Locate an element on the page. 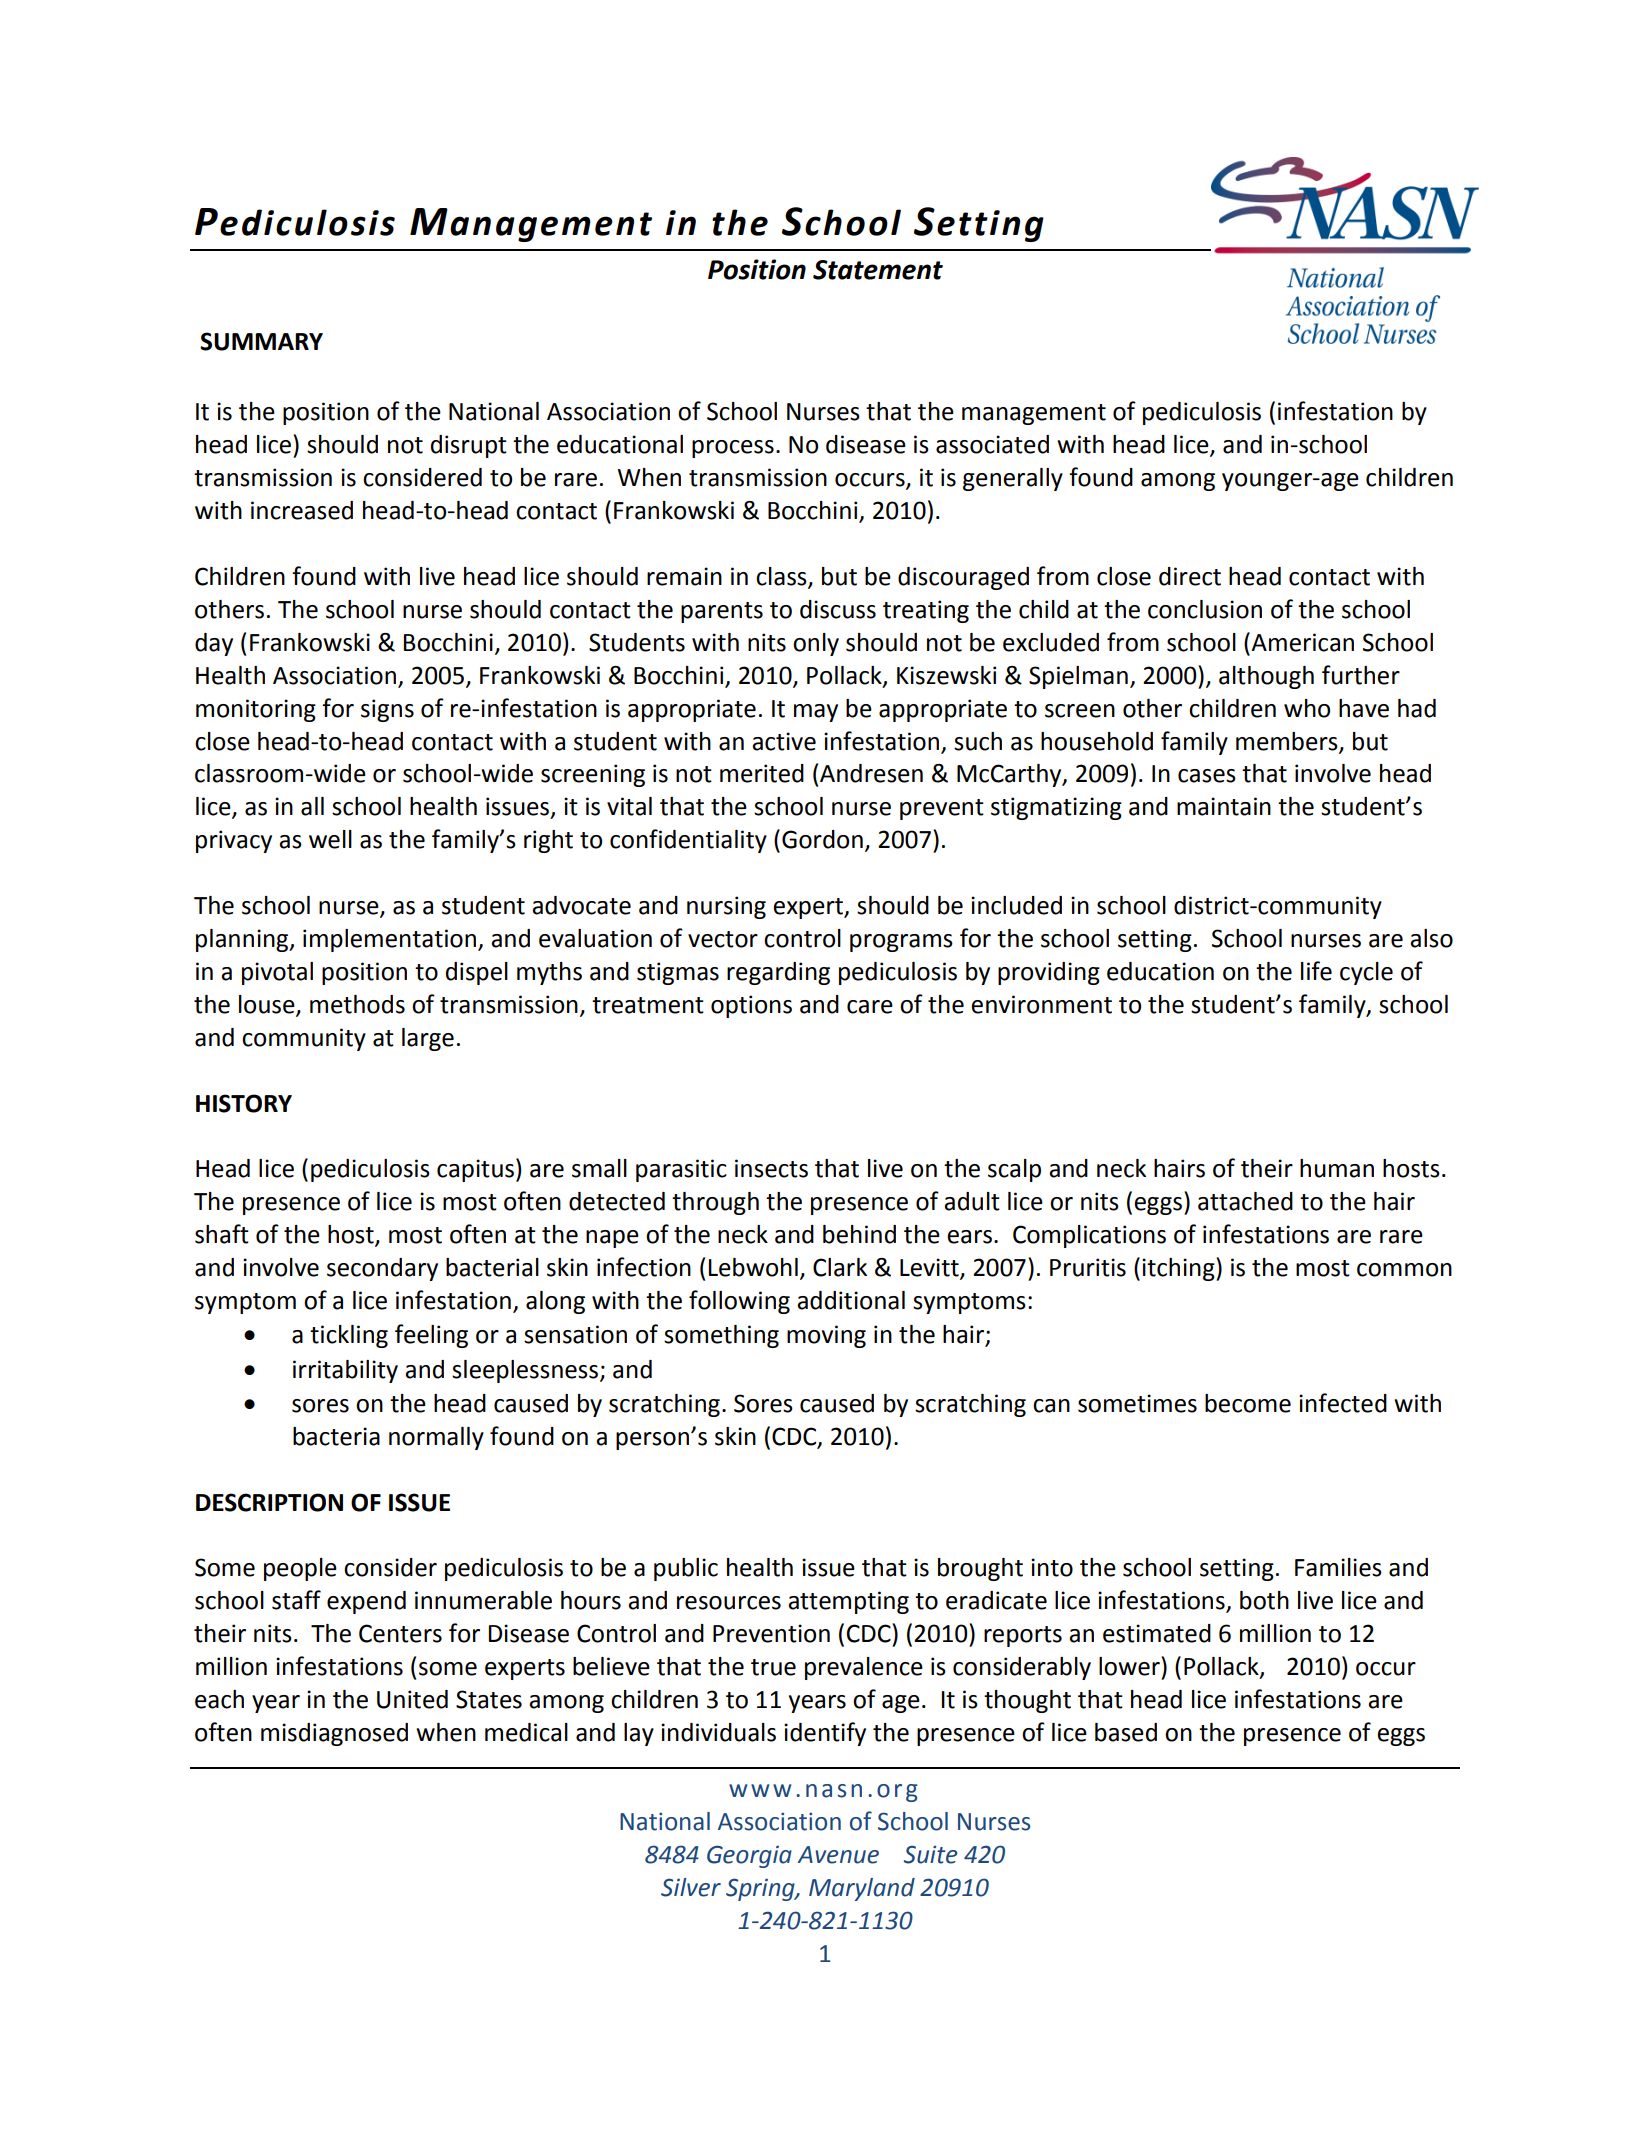 This document has width=1650, height=2135. normally is located at coordinates (436, 1438).
